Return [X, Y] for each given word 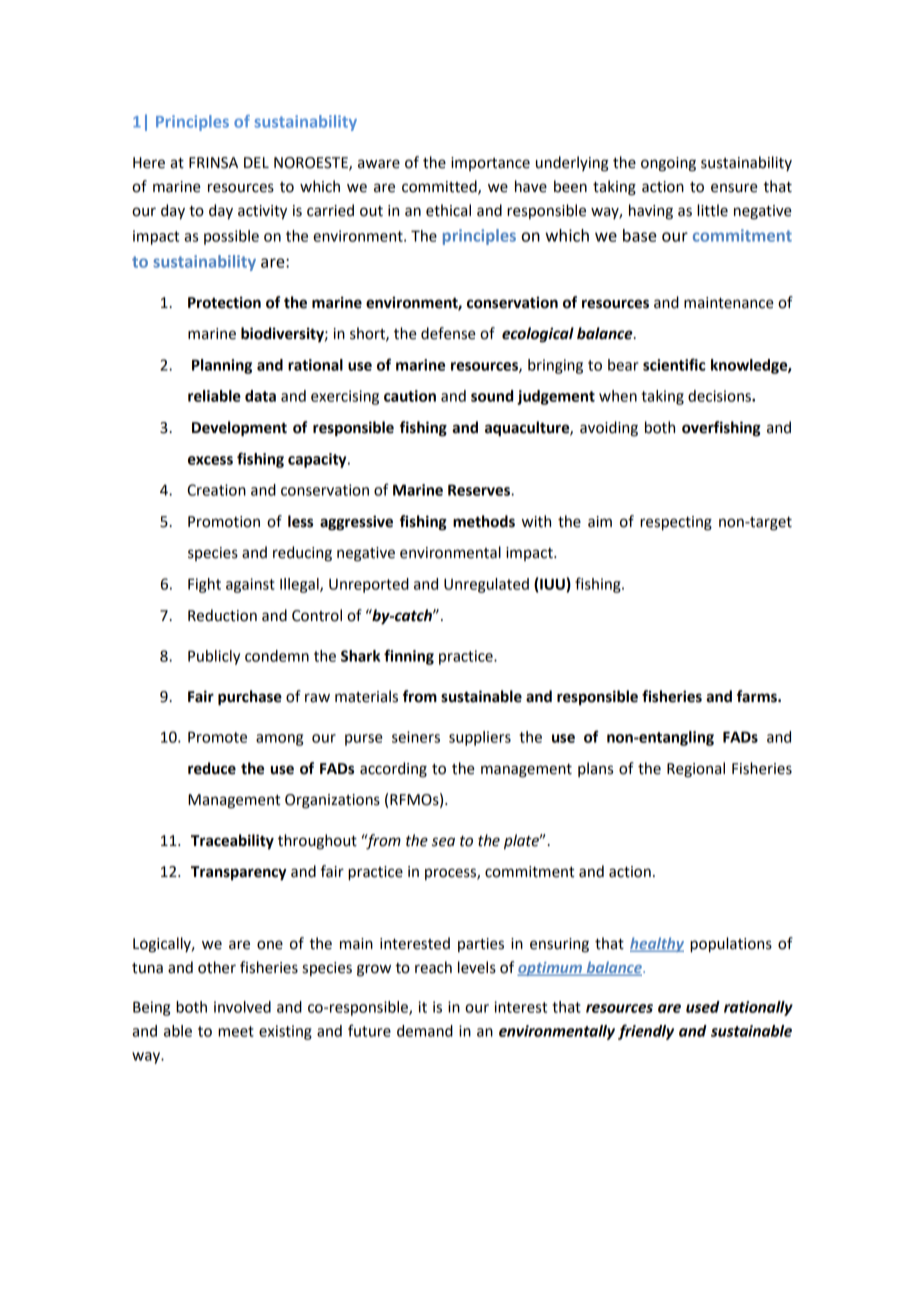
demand [425, 1031]
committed [440, 187]
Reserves [480, 490]
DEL [256, 162]
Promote [217, 737]
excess [210, 460]
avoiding [609, 429]
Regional [696, 770]
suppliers [480, 738]
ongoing [668, 164]
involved [242, 1007]
